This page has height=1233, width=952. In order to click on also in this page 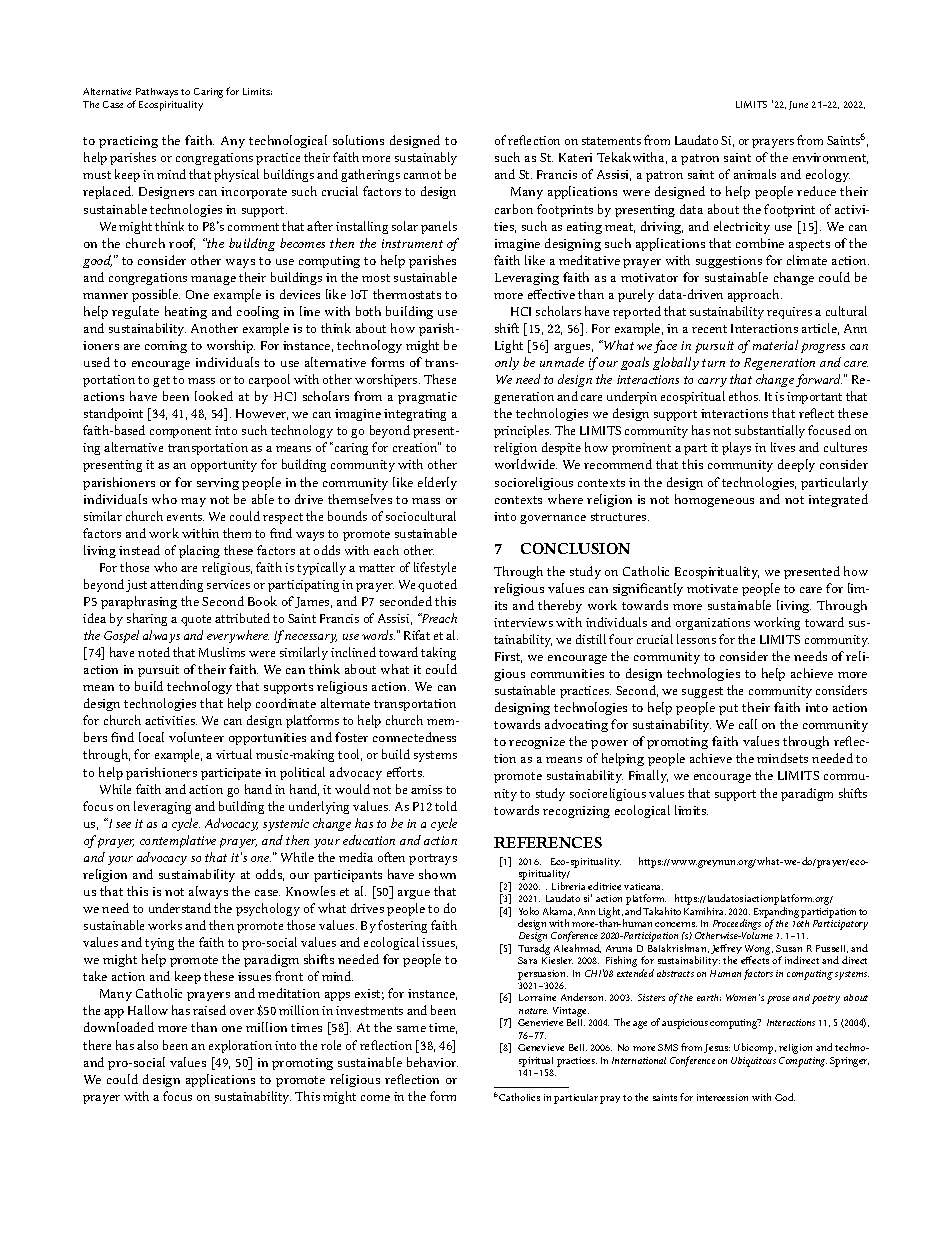, I will do `click(147, 1045)`.
